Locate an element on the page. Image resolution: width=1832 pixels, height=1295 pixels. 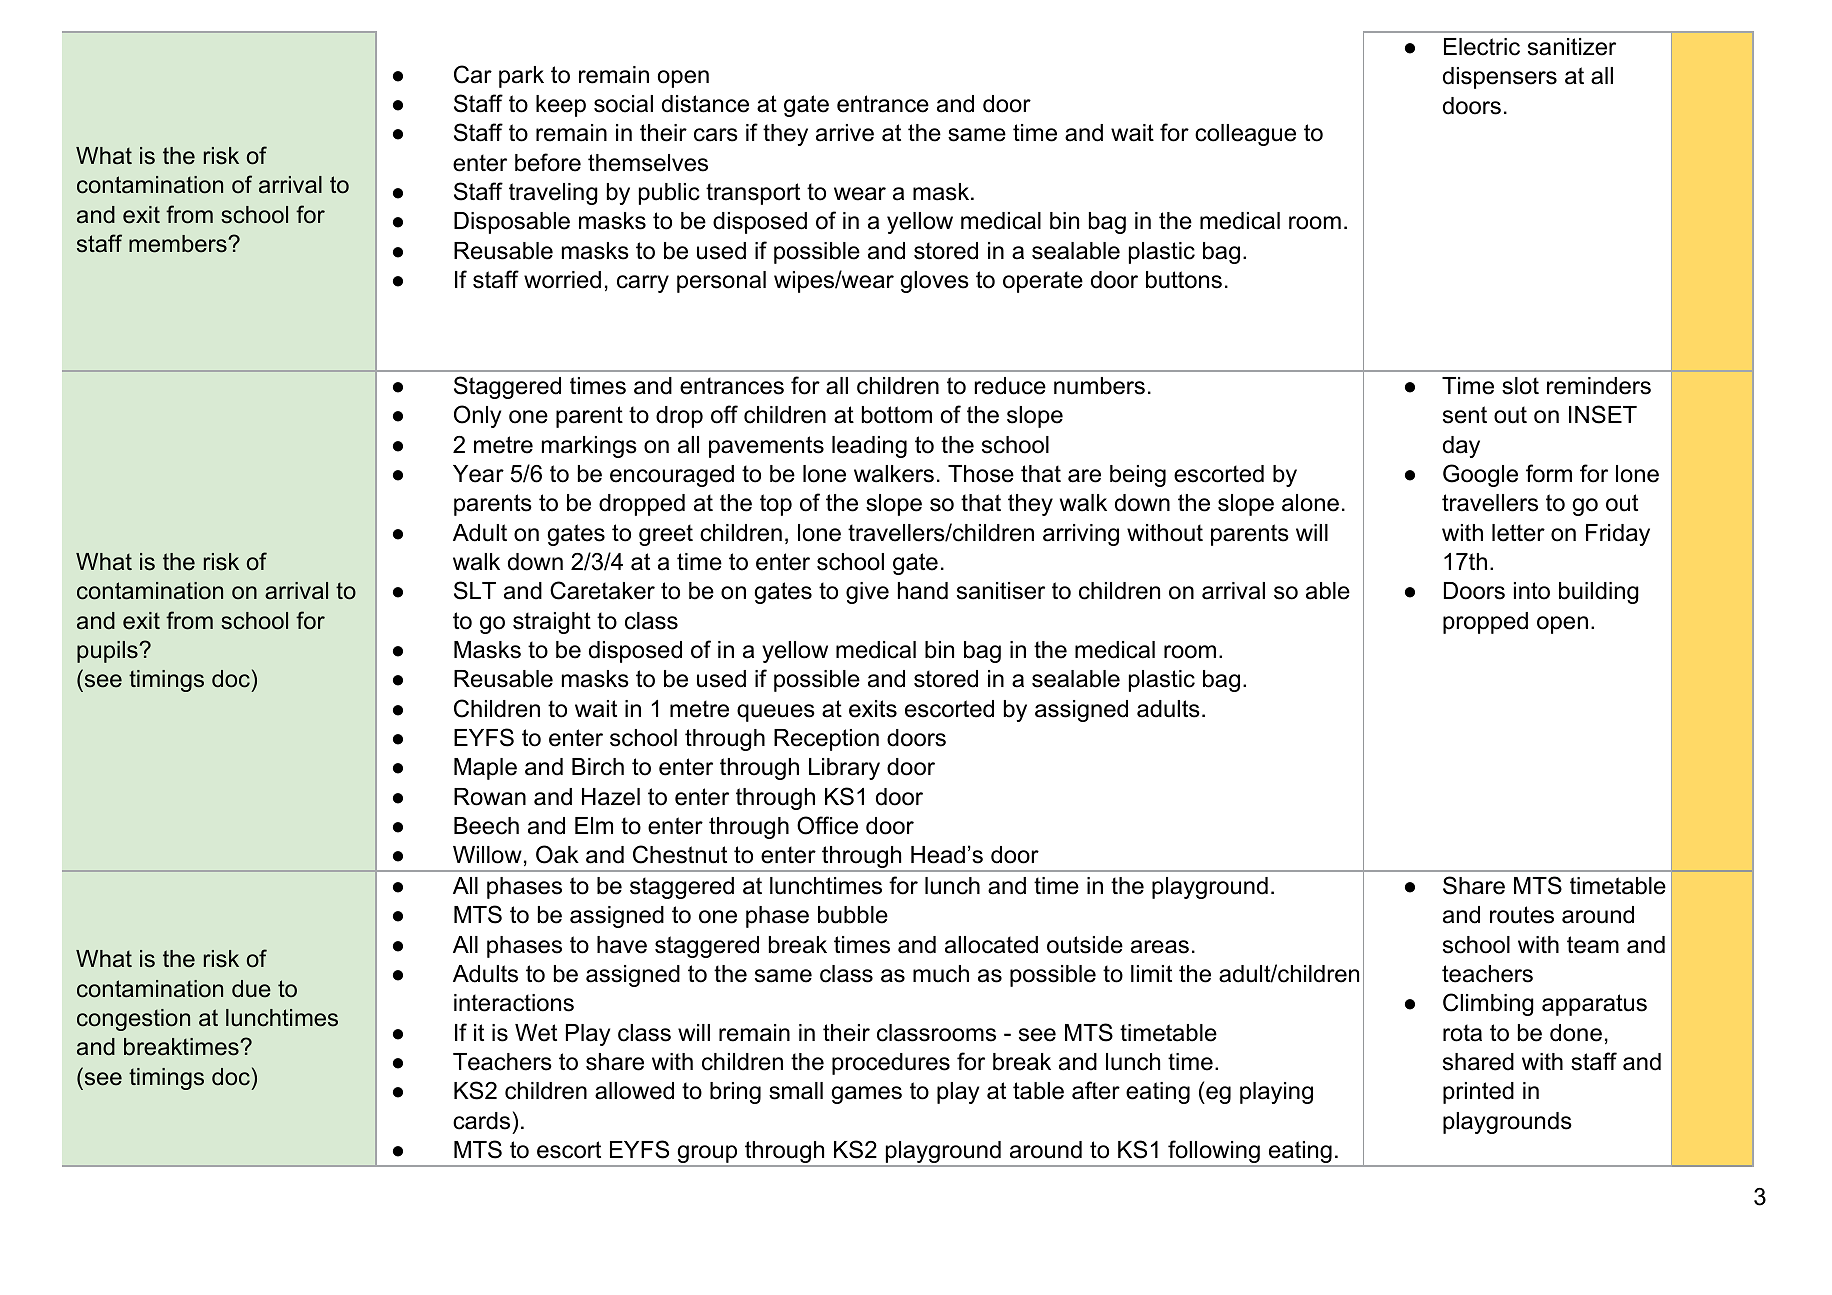
park is located at coordinates (521, 77).
